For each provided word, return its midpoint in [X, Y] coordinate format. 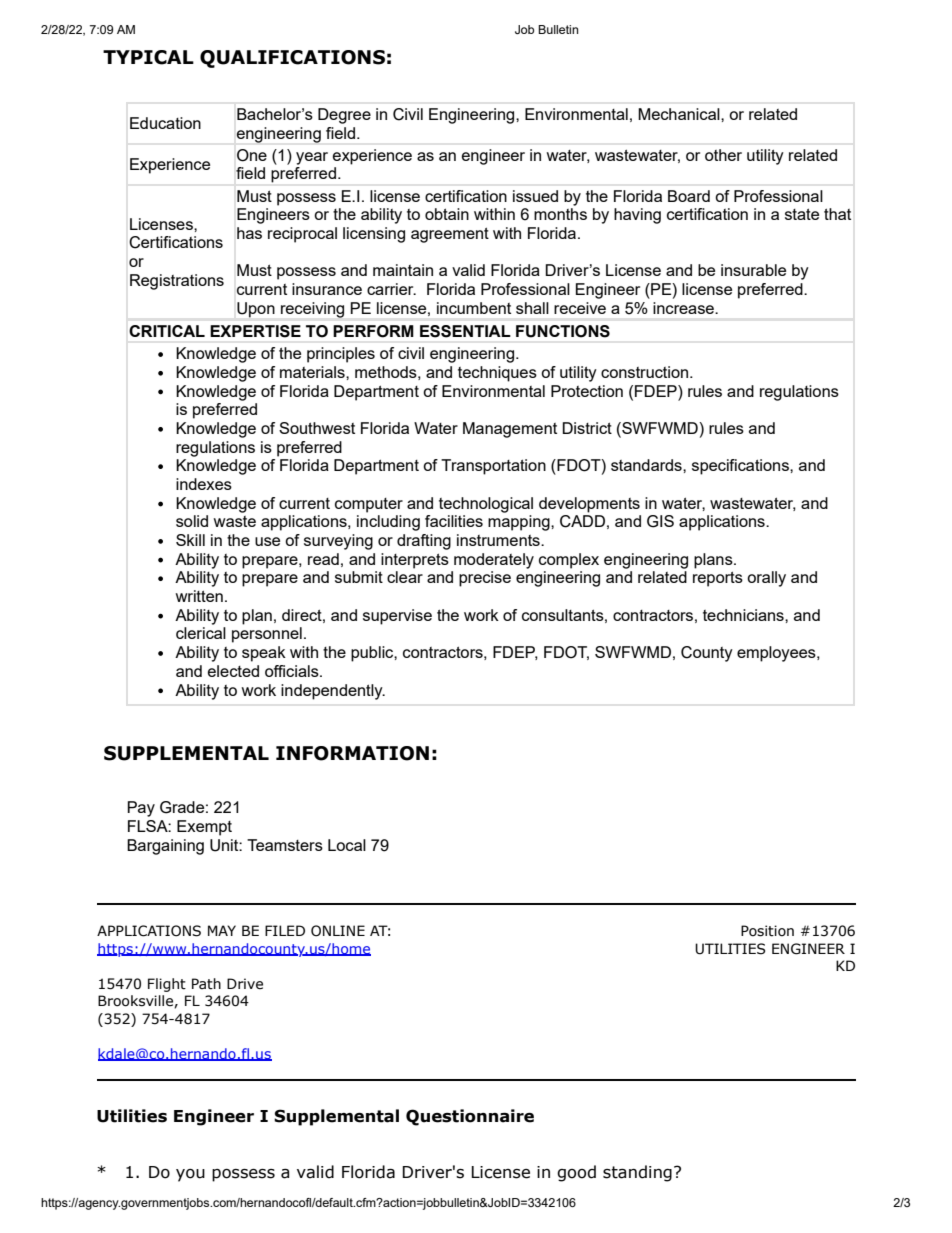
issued [535, 196]
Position [767, 931]
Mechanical [680, 114]
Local [347, 845]
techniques [497, 374]
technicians [744, 615]
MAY [222, 930]
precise [485, 579]
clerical [201, 633]
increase [684, 308]
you [190, 1175]
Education [165, 123]
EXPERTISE [255, 331]
